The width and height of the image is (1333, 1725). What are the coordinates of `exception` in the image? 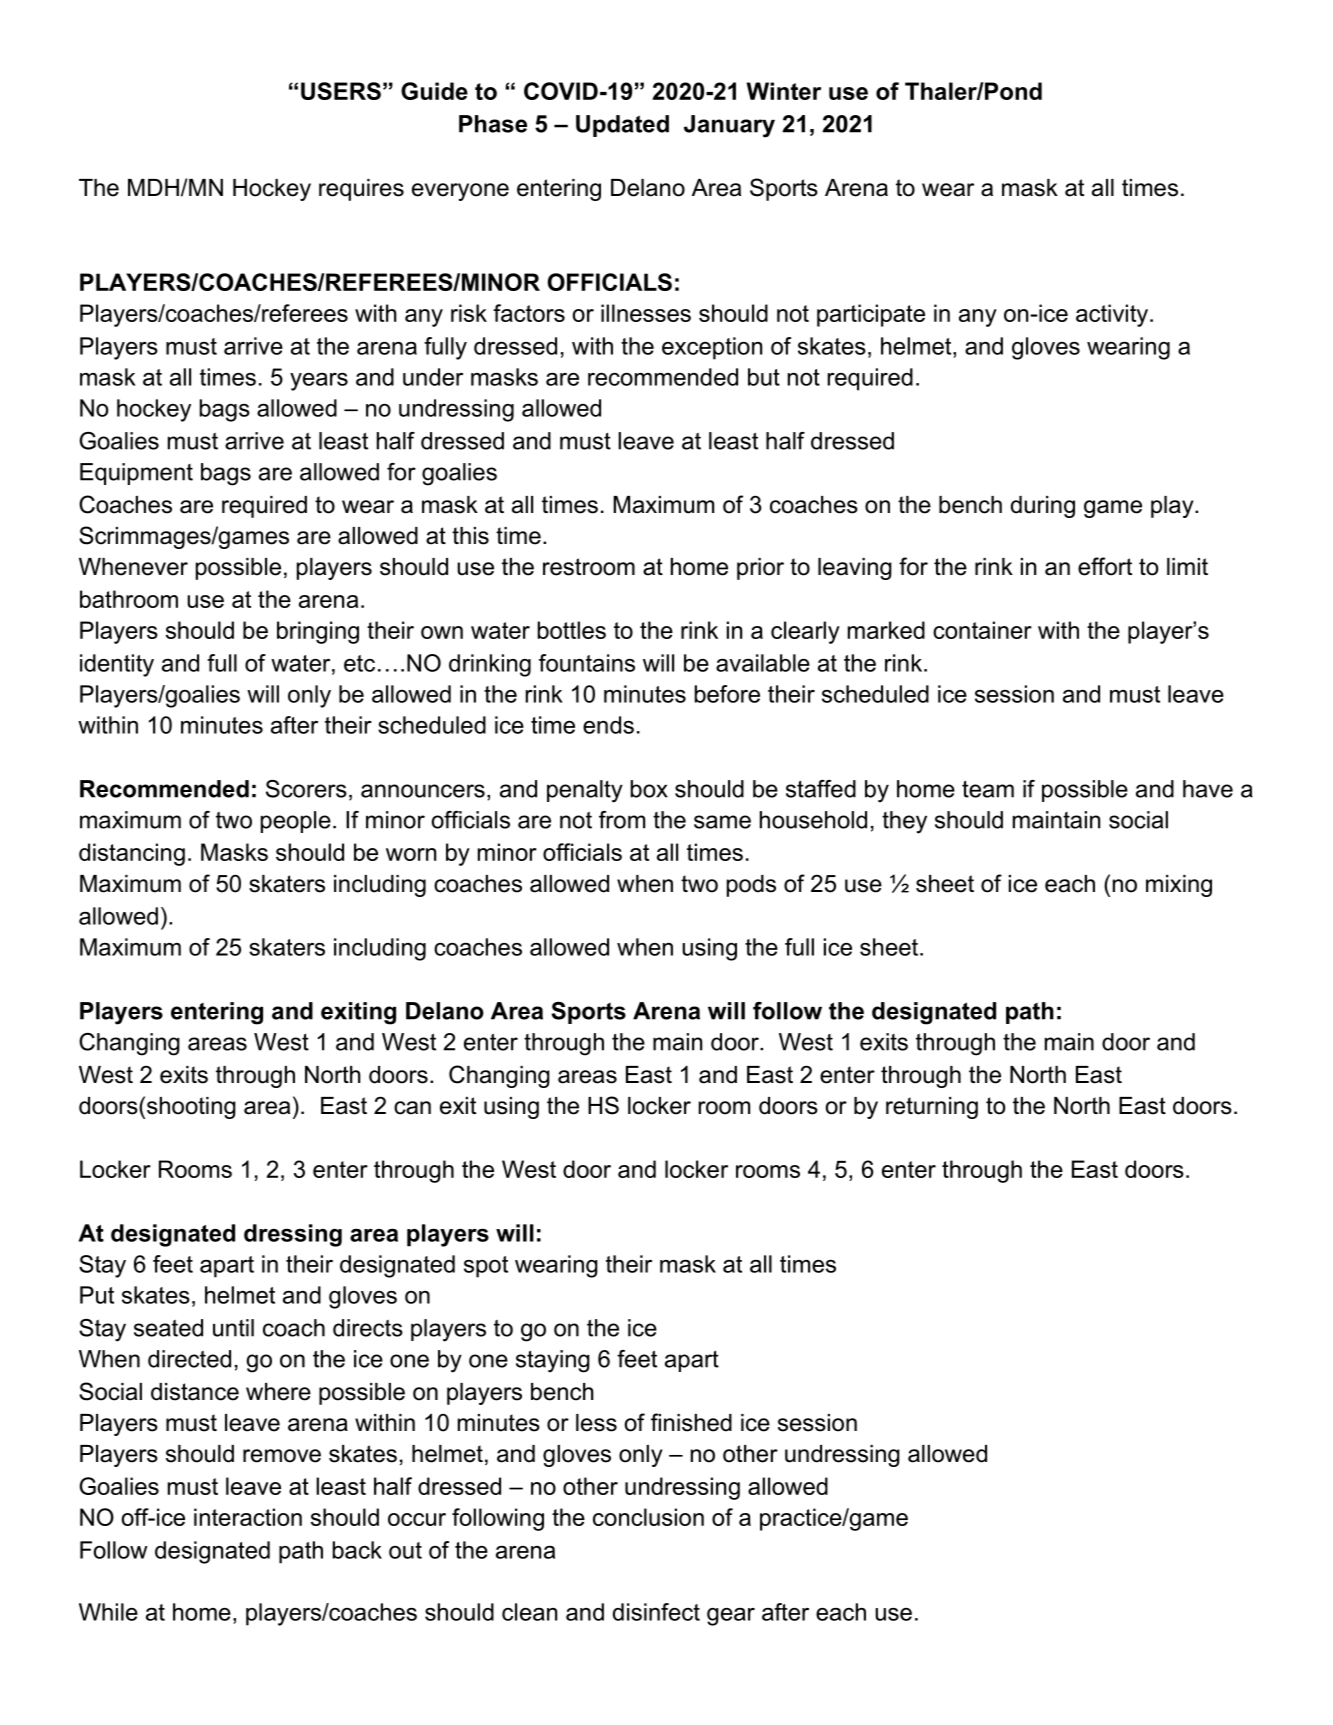 It's located at (712, 348).
